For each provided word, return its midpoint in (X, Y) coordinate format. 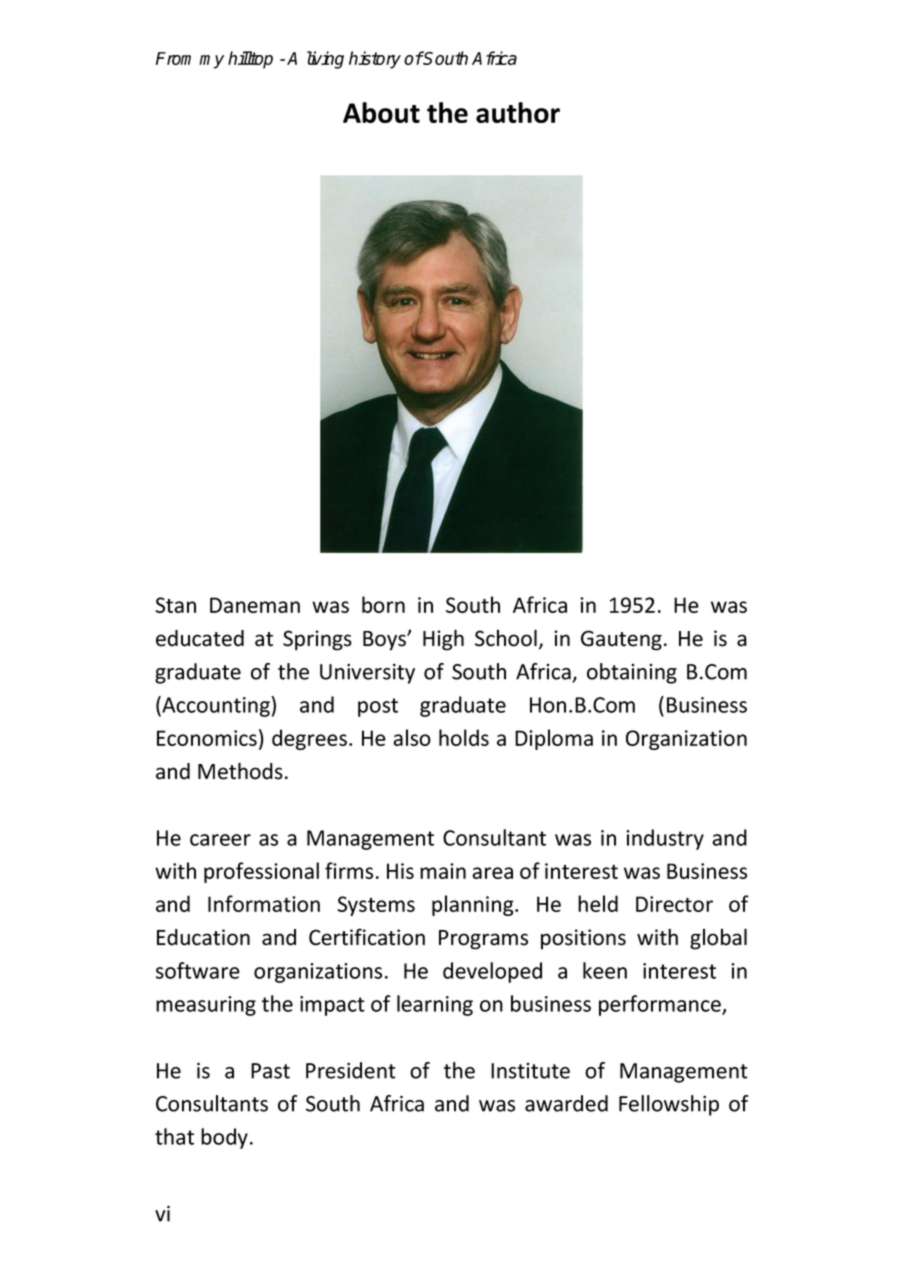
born (383, 604)
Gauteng (621, 640)
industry (665, 839)
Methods (240, 771)
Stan (175, 605)
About (381, 112)
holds (464, 737)
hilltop (250, 60)
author (518, 112)
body (224, 1138)
